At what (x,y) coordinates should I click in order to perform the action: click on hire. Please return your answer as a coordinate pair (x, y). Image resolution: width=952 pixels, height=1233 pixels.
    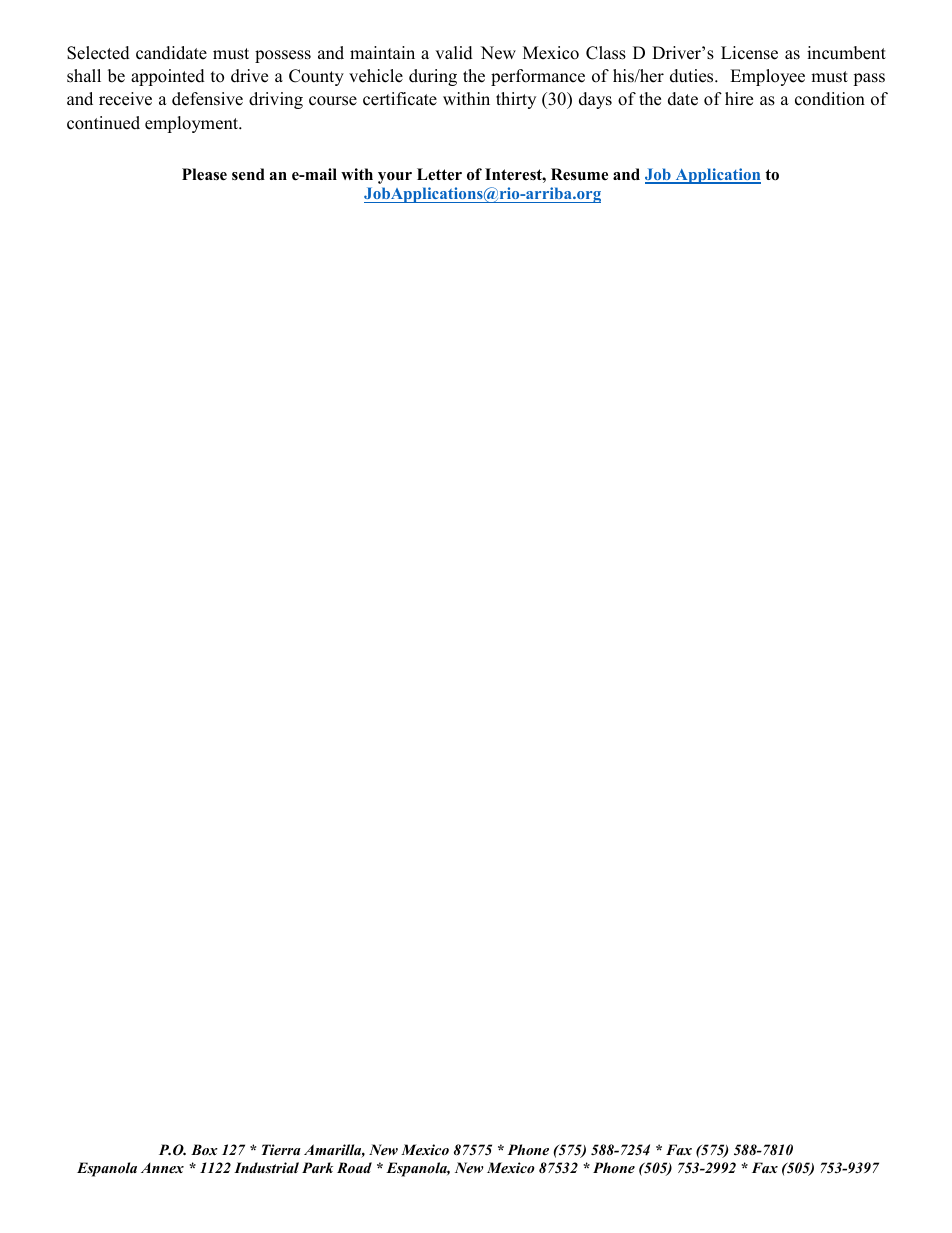
    Looking at the image, I should click on (739, 99).
